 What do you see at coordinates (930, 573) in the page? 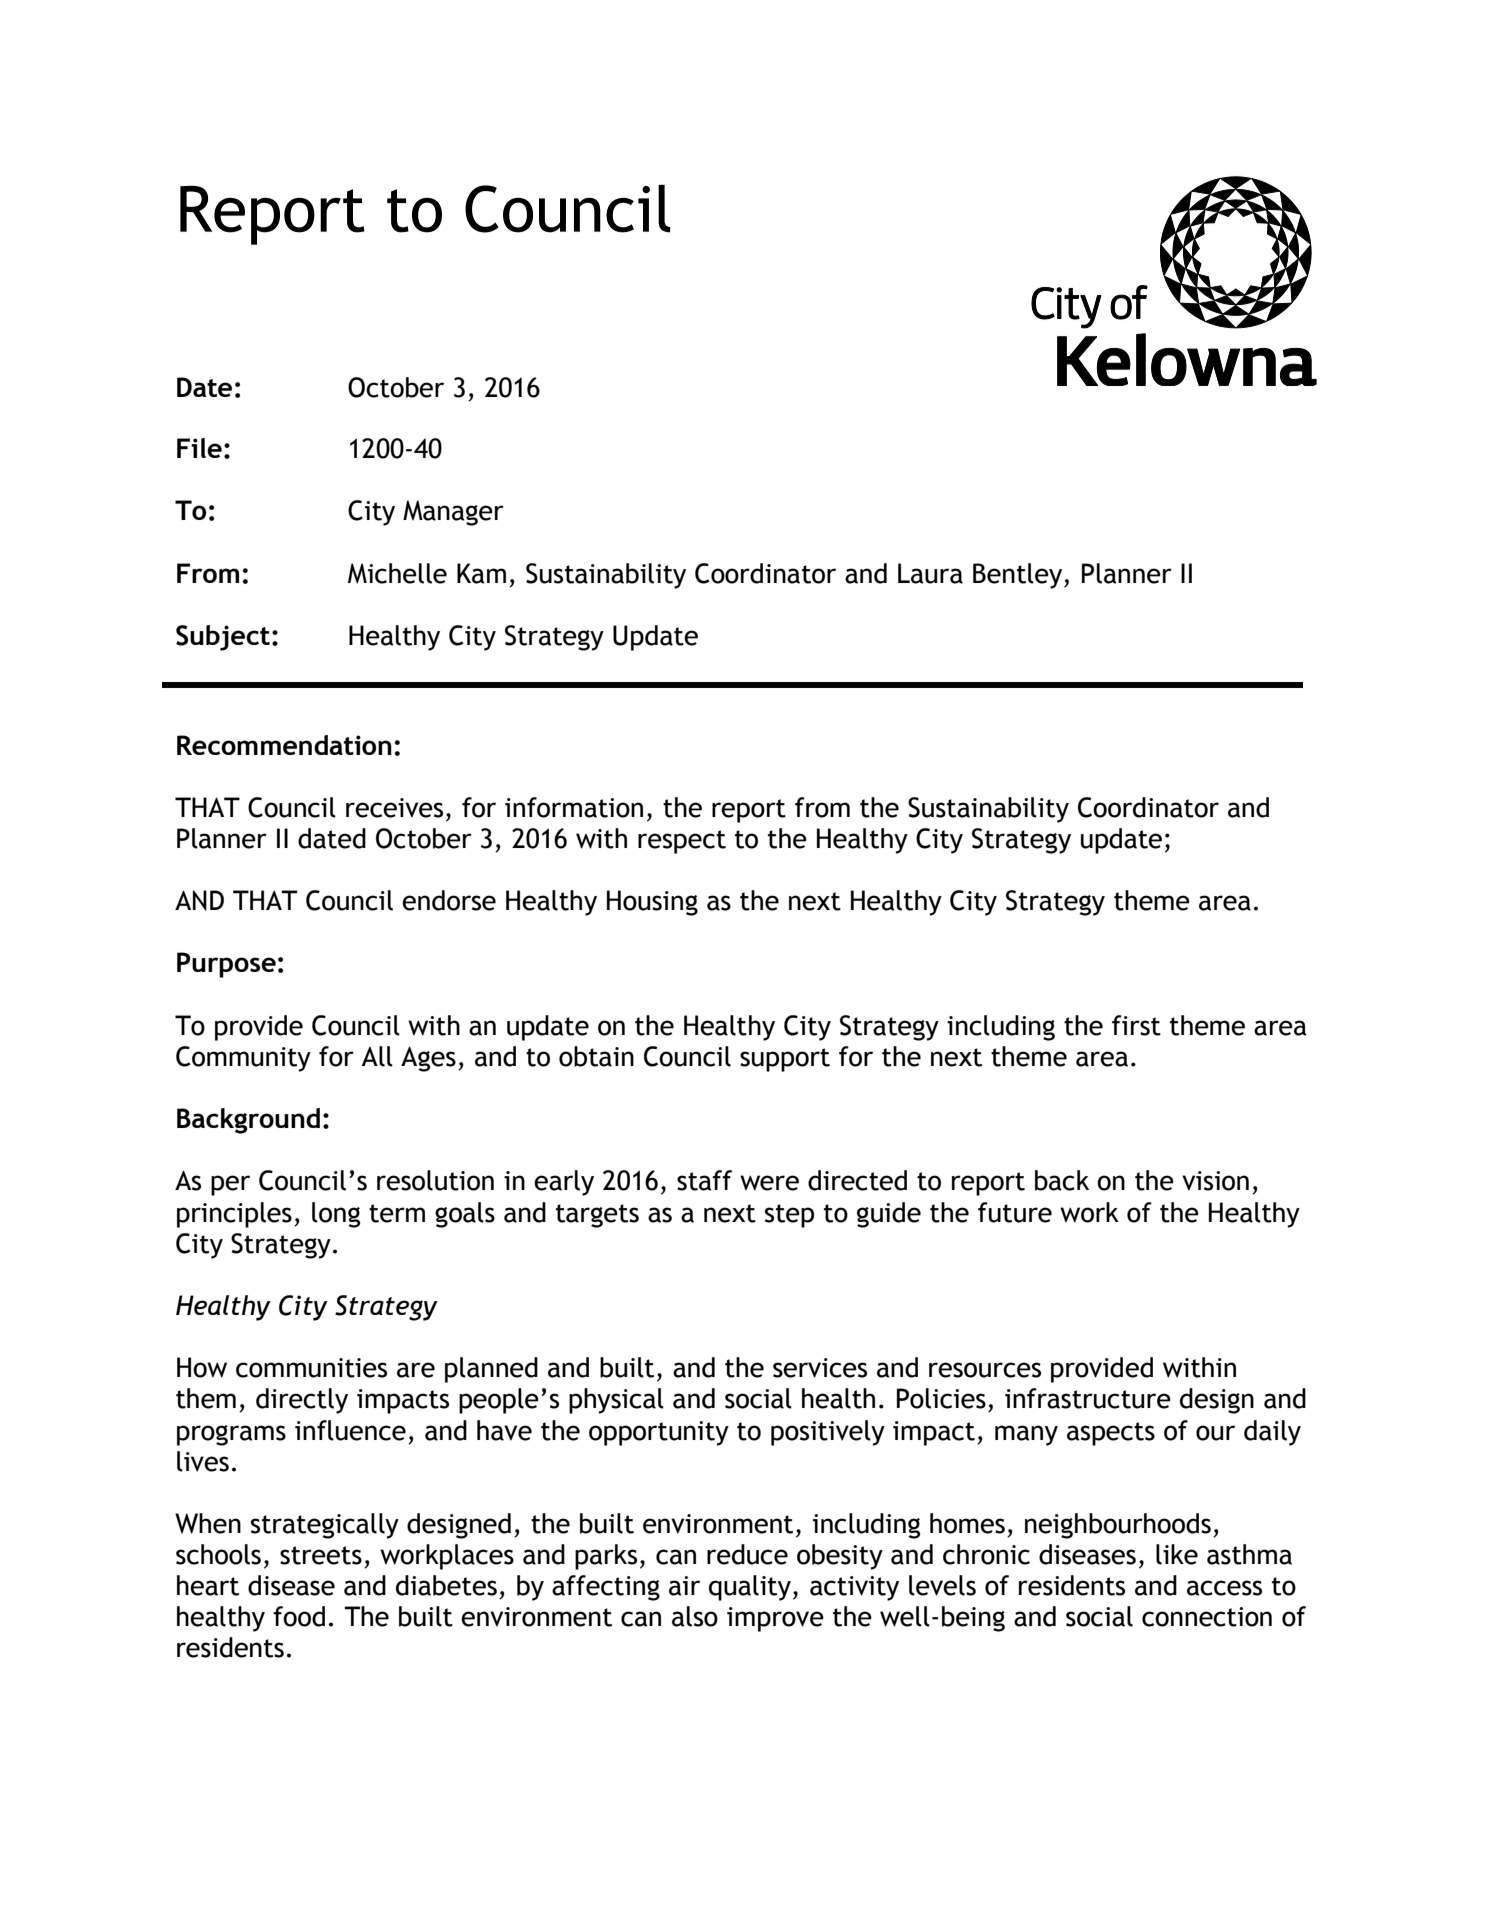
I see `Laura` at bounding box center [930, 573].
